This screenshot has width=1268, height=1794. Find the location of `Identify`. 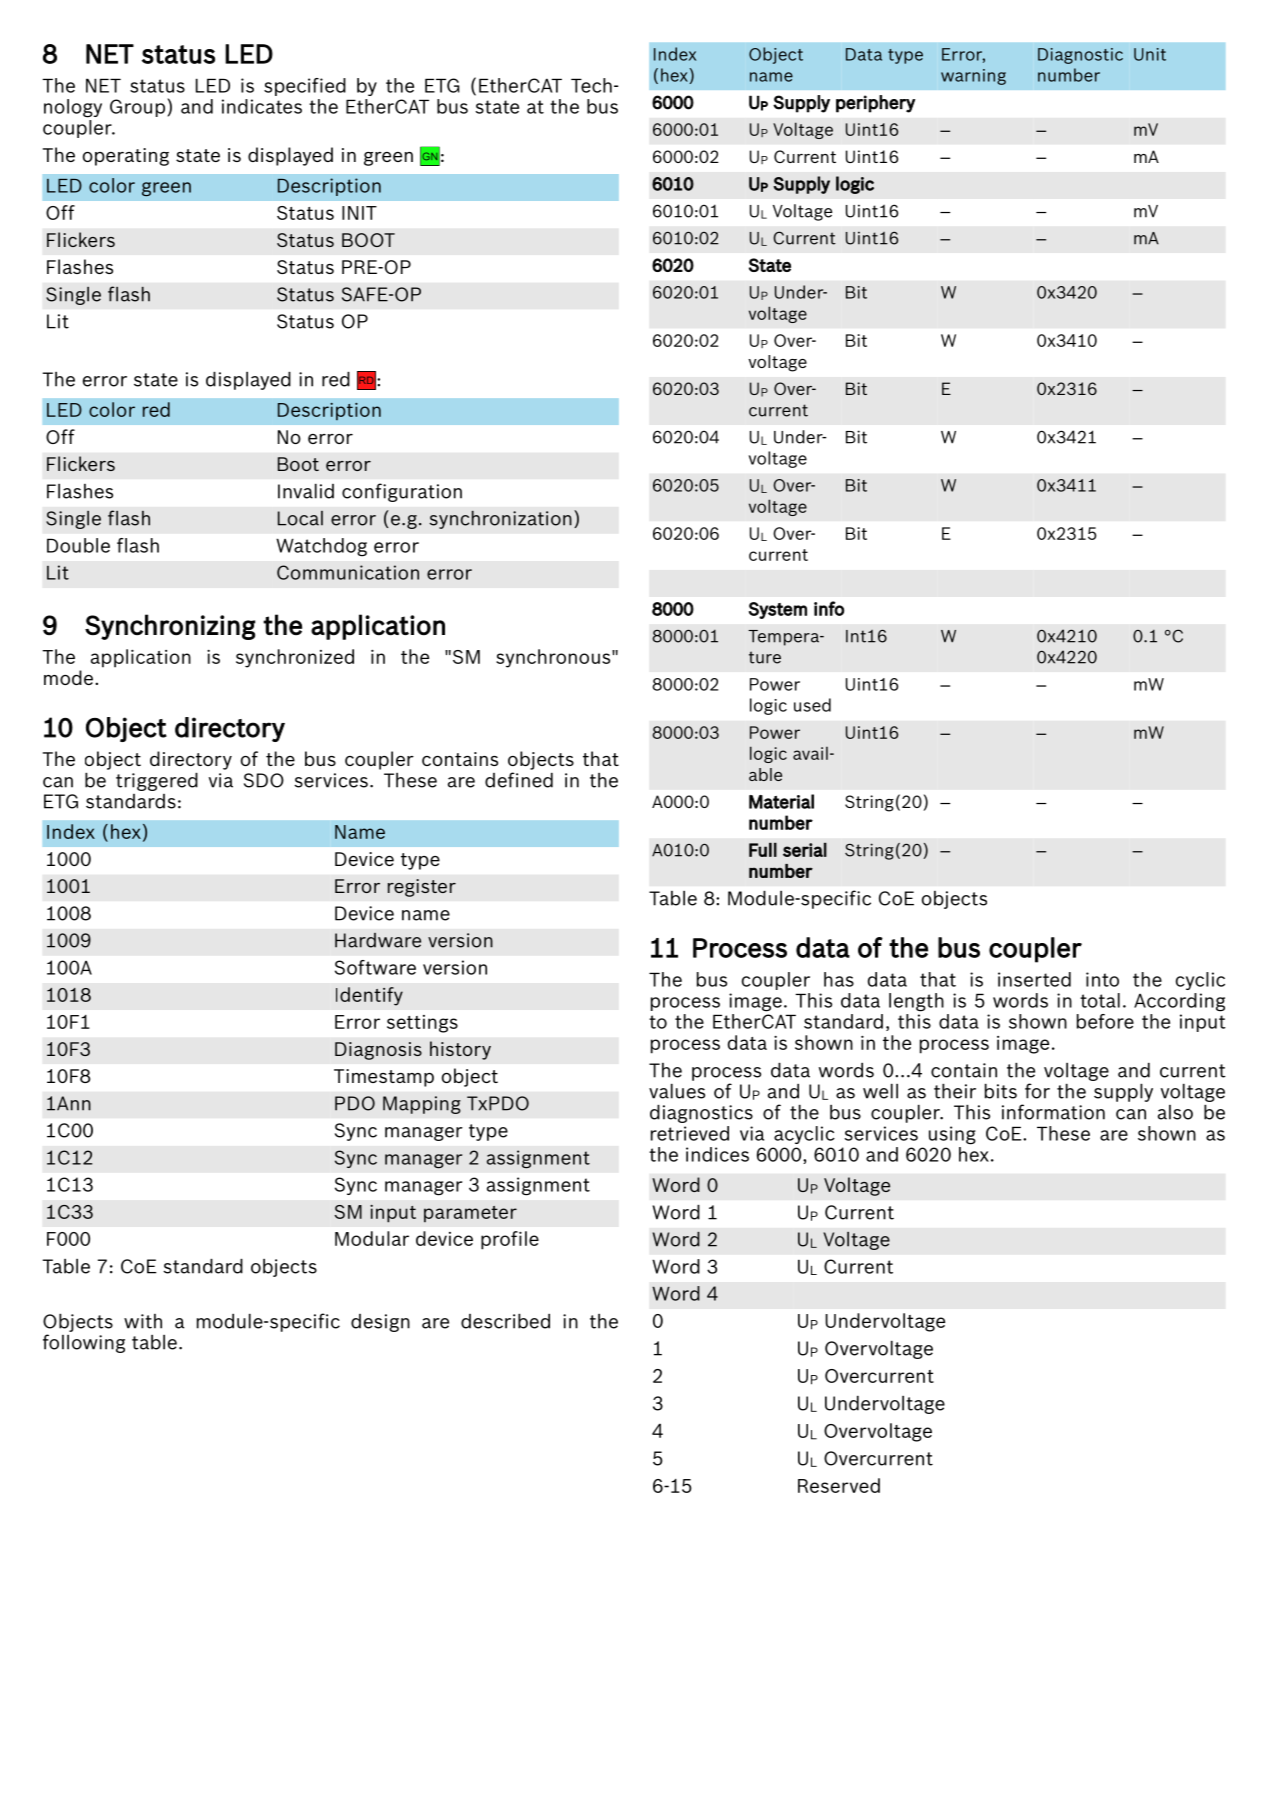

Identify is located at coordinates (369, 996).
